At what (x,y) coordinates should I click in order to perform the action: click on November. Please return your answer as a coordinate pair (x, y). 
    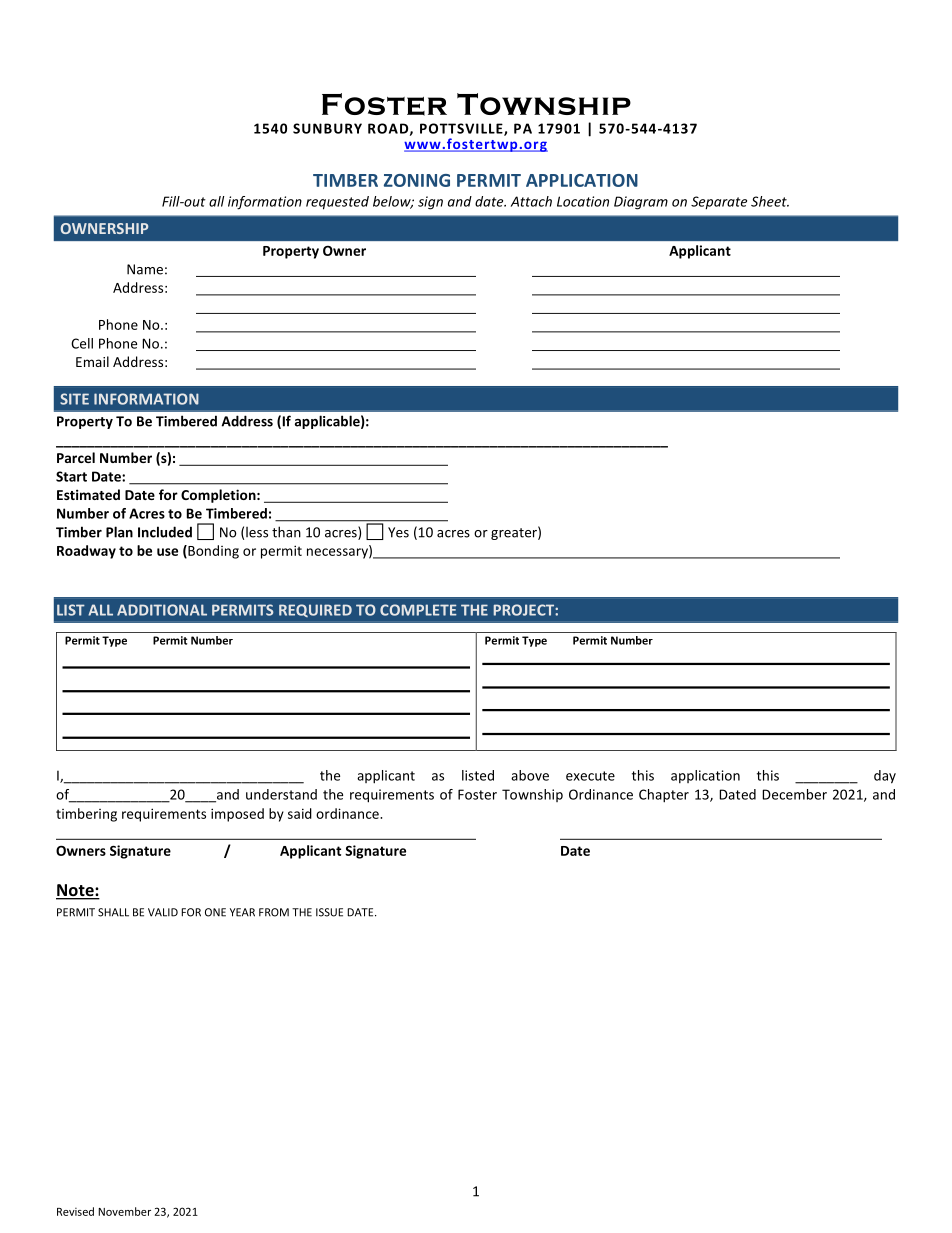
    Looking at the image, I should click on (124, 1211).
